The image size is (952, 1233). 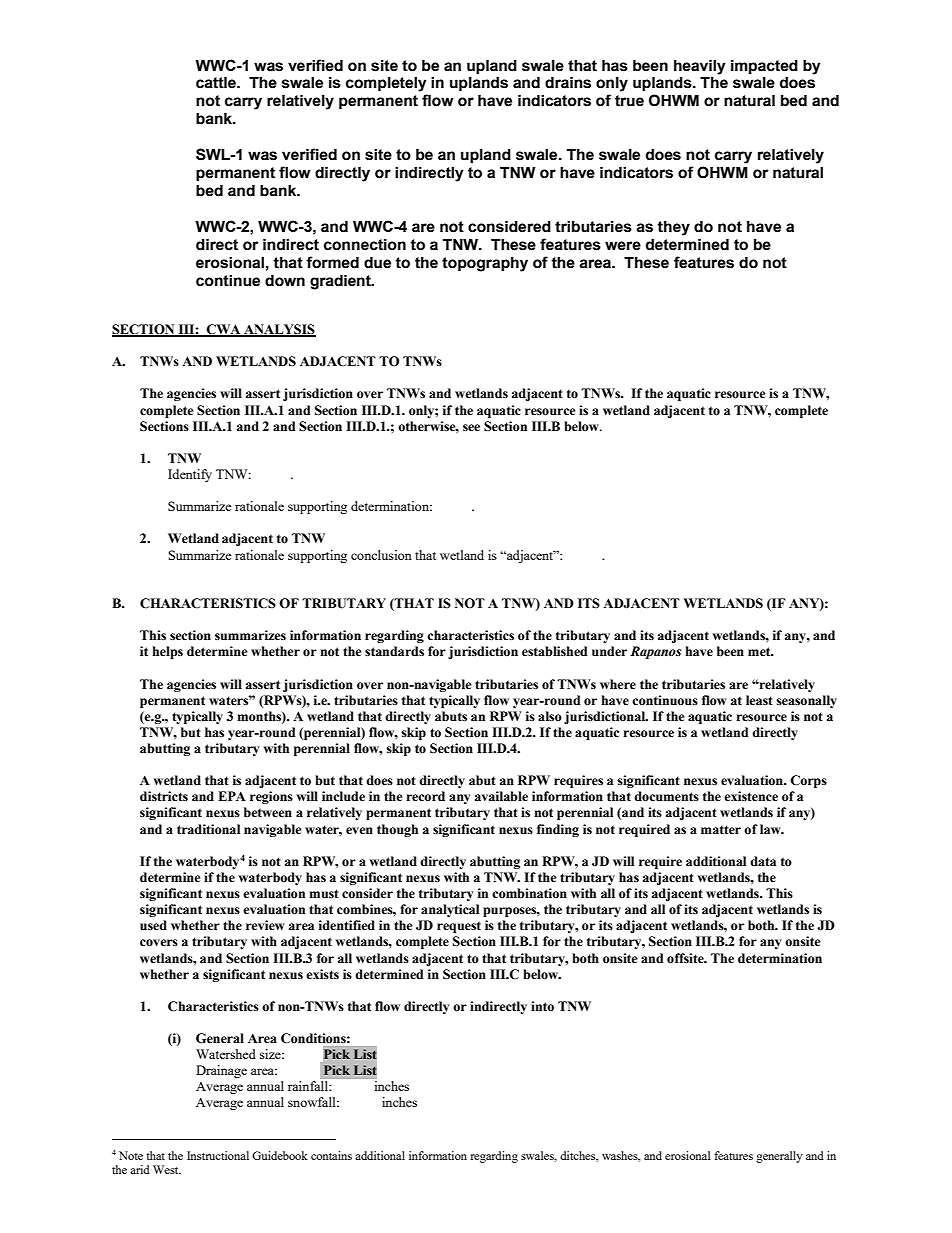 What do you see at coordinates (568, 83) in the screenshot?
I see `drains` at bounding box center [568, 83].
